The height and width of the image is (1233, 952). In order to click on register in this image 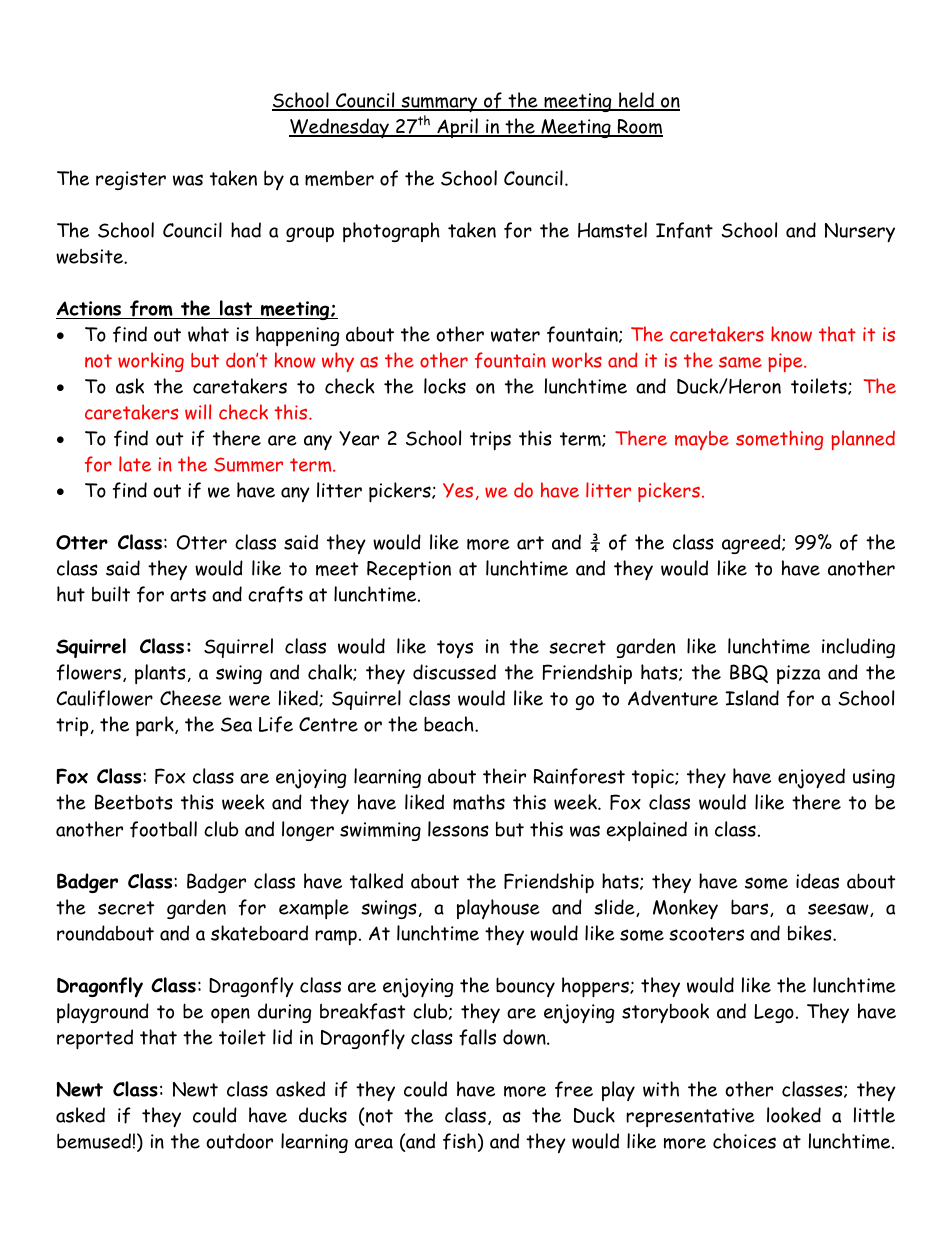, I will do `click(131, 180)`.
